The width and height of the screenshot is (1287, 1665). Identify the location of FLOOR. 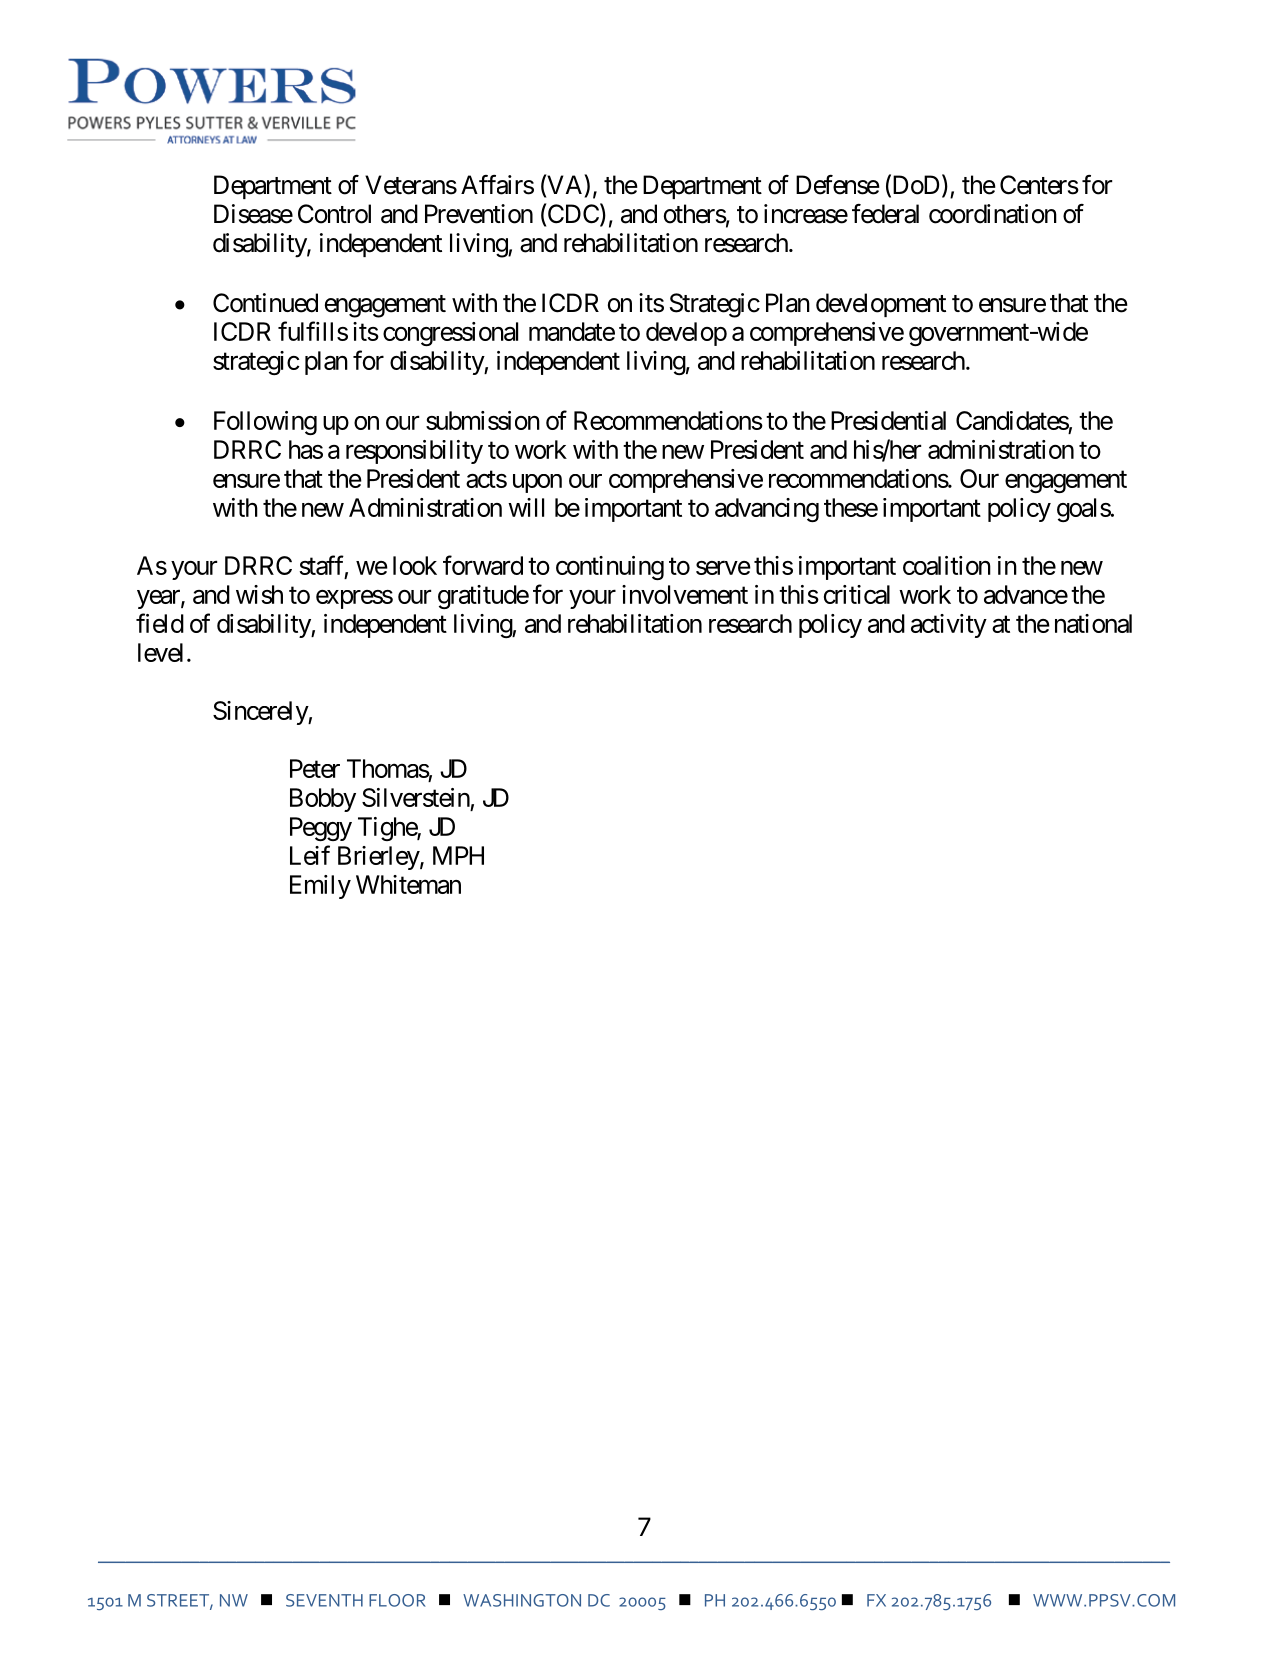
(397, 1600).
